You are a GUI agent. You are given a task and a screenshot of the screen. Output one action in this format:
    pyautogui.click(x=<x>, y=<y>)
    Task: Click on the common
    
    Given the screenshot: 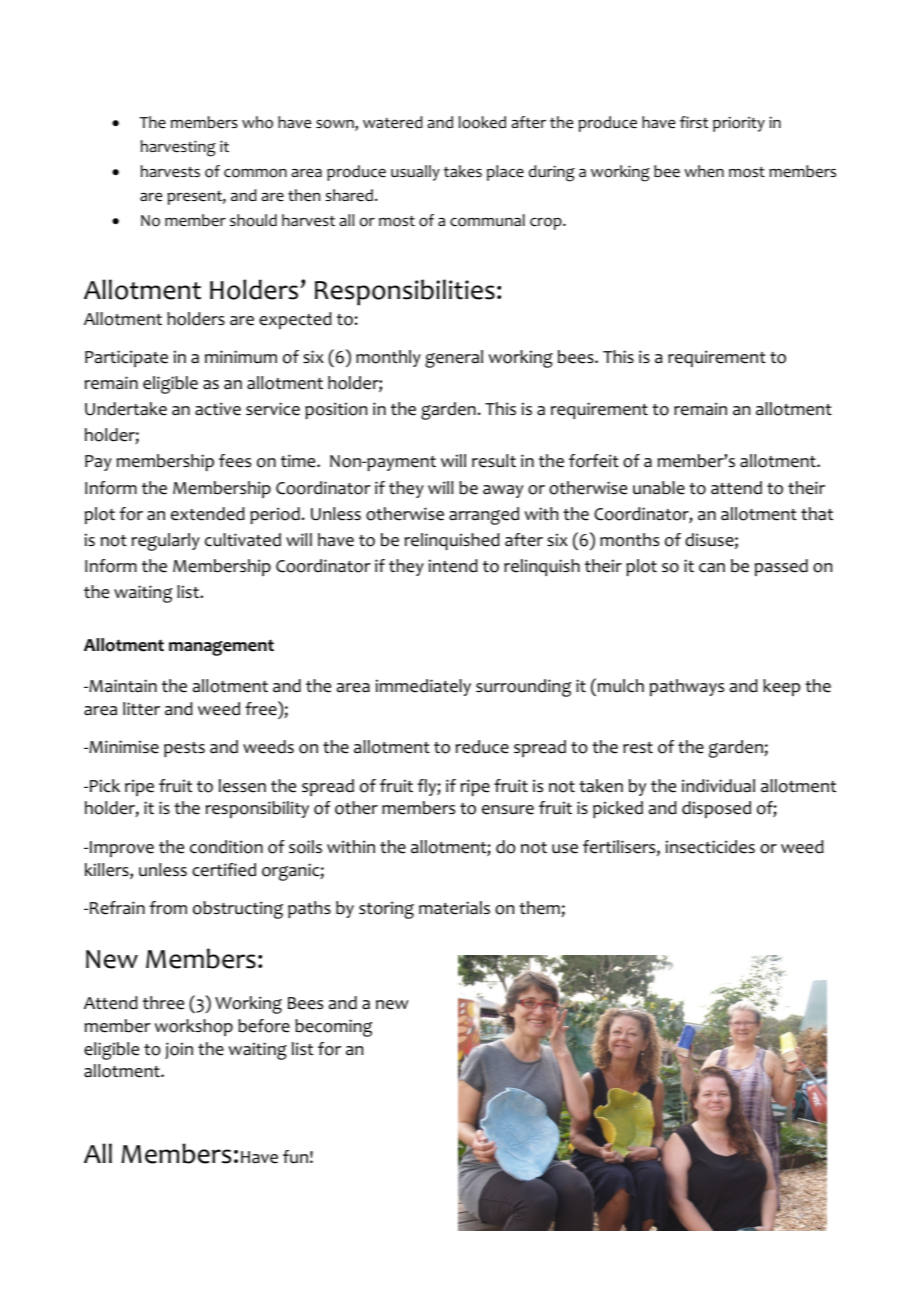 What is the action you would take?
    pyautogui.click(x=255, y=173)
